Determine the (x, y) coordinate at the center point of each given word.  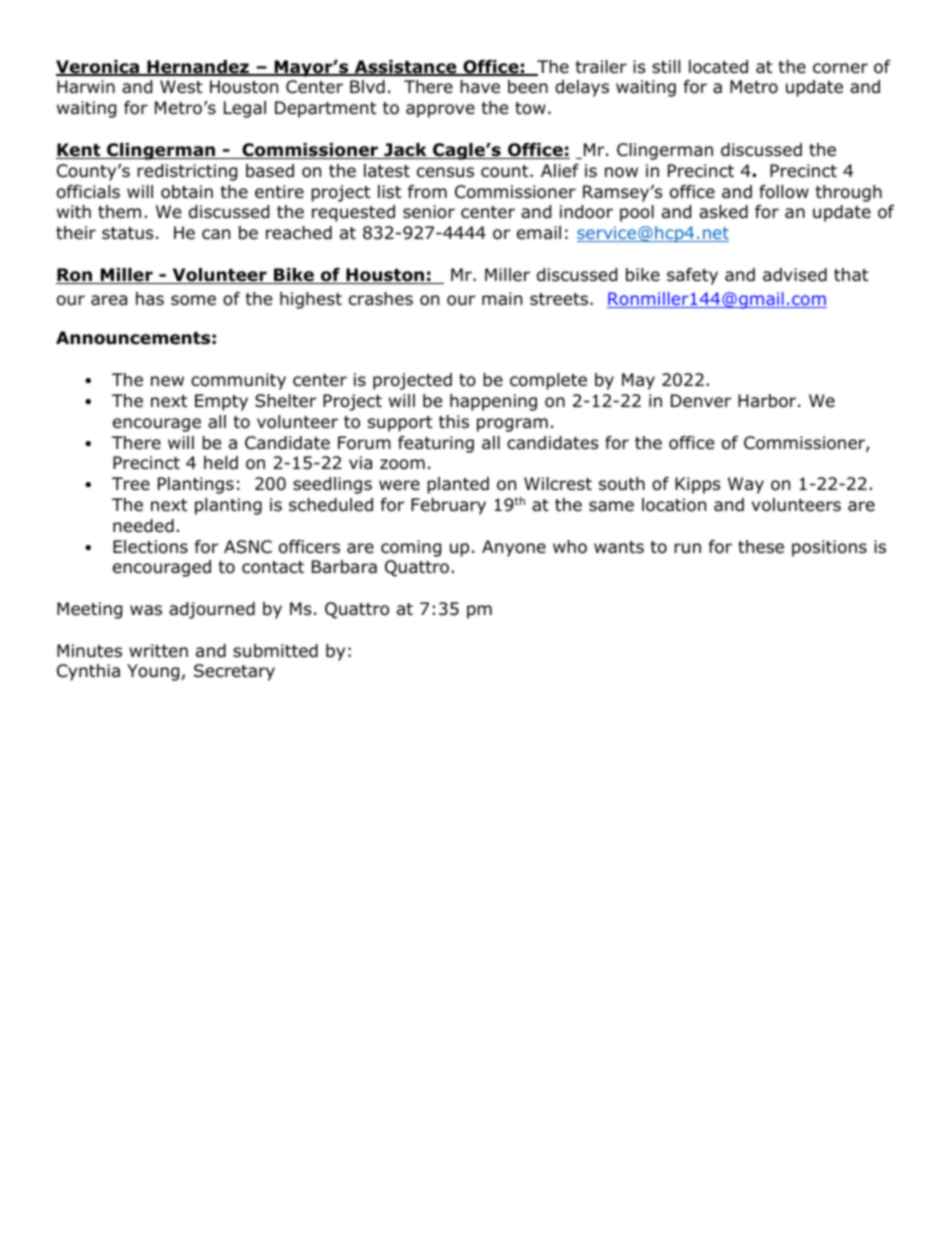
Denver (701, 400)
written (158, 651)
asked (723, 212)
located (718, 67)
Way (746, 485)
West (181, 86)
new (167, 381)
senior (429, 212)
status (128, 233)
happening (493, 402)
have (480, 87)
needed (143, 526)
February (448, 506)
